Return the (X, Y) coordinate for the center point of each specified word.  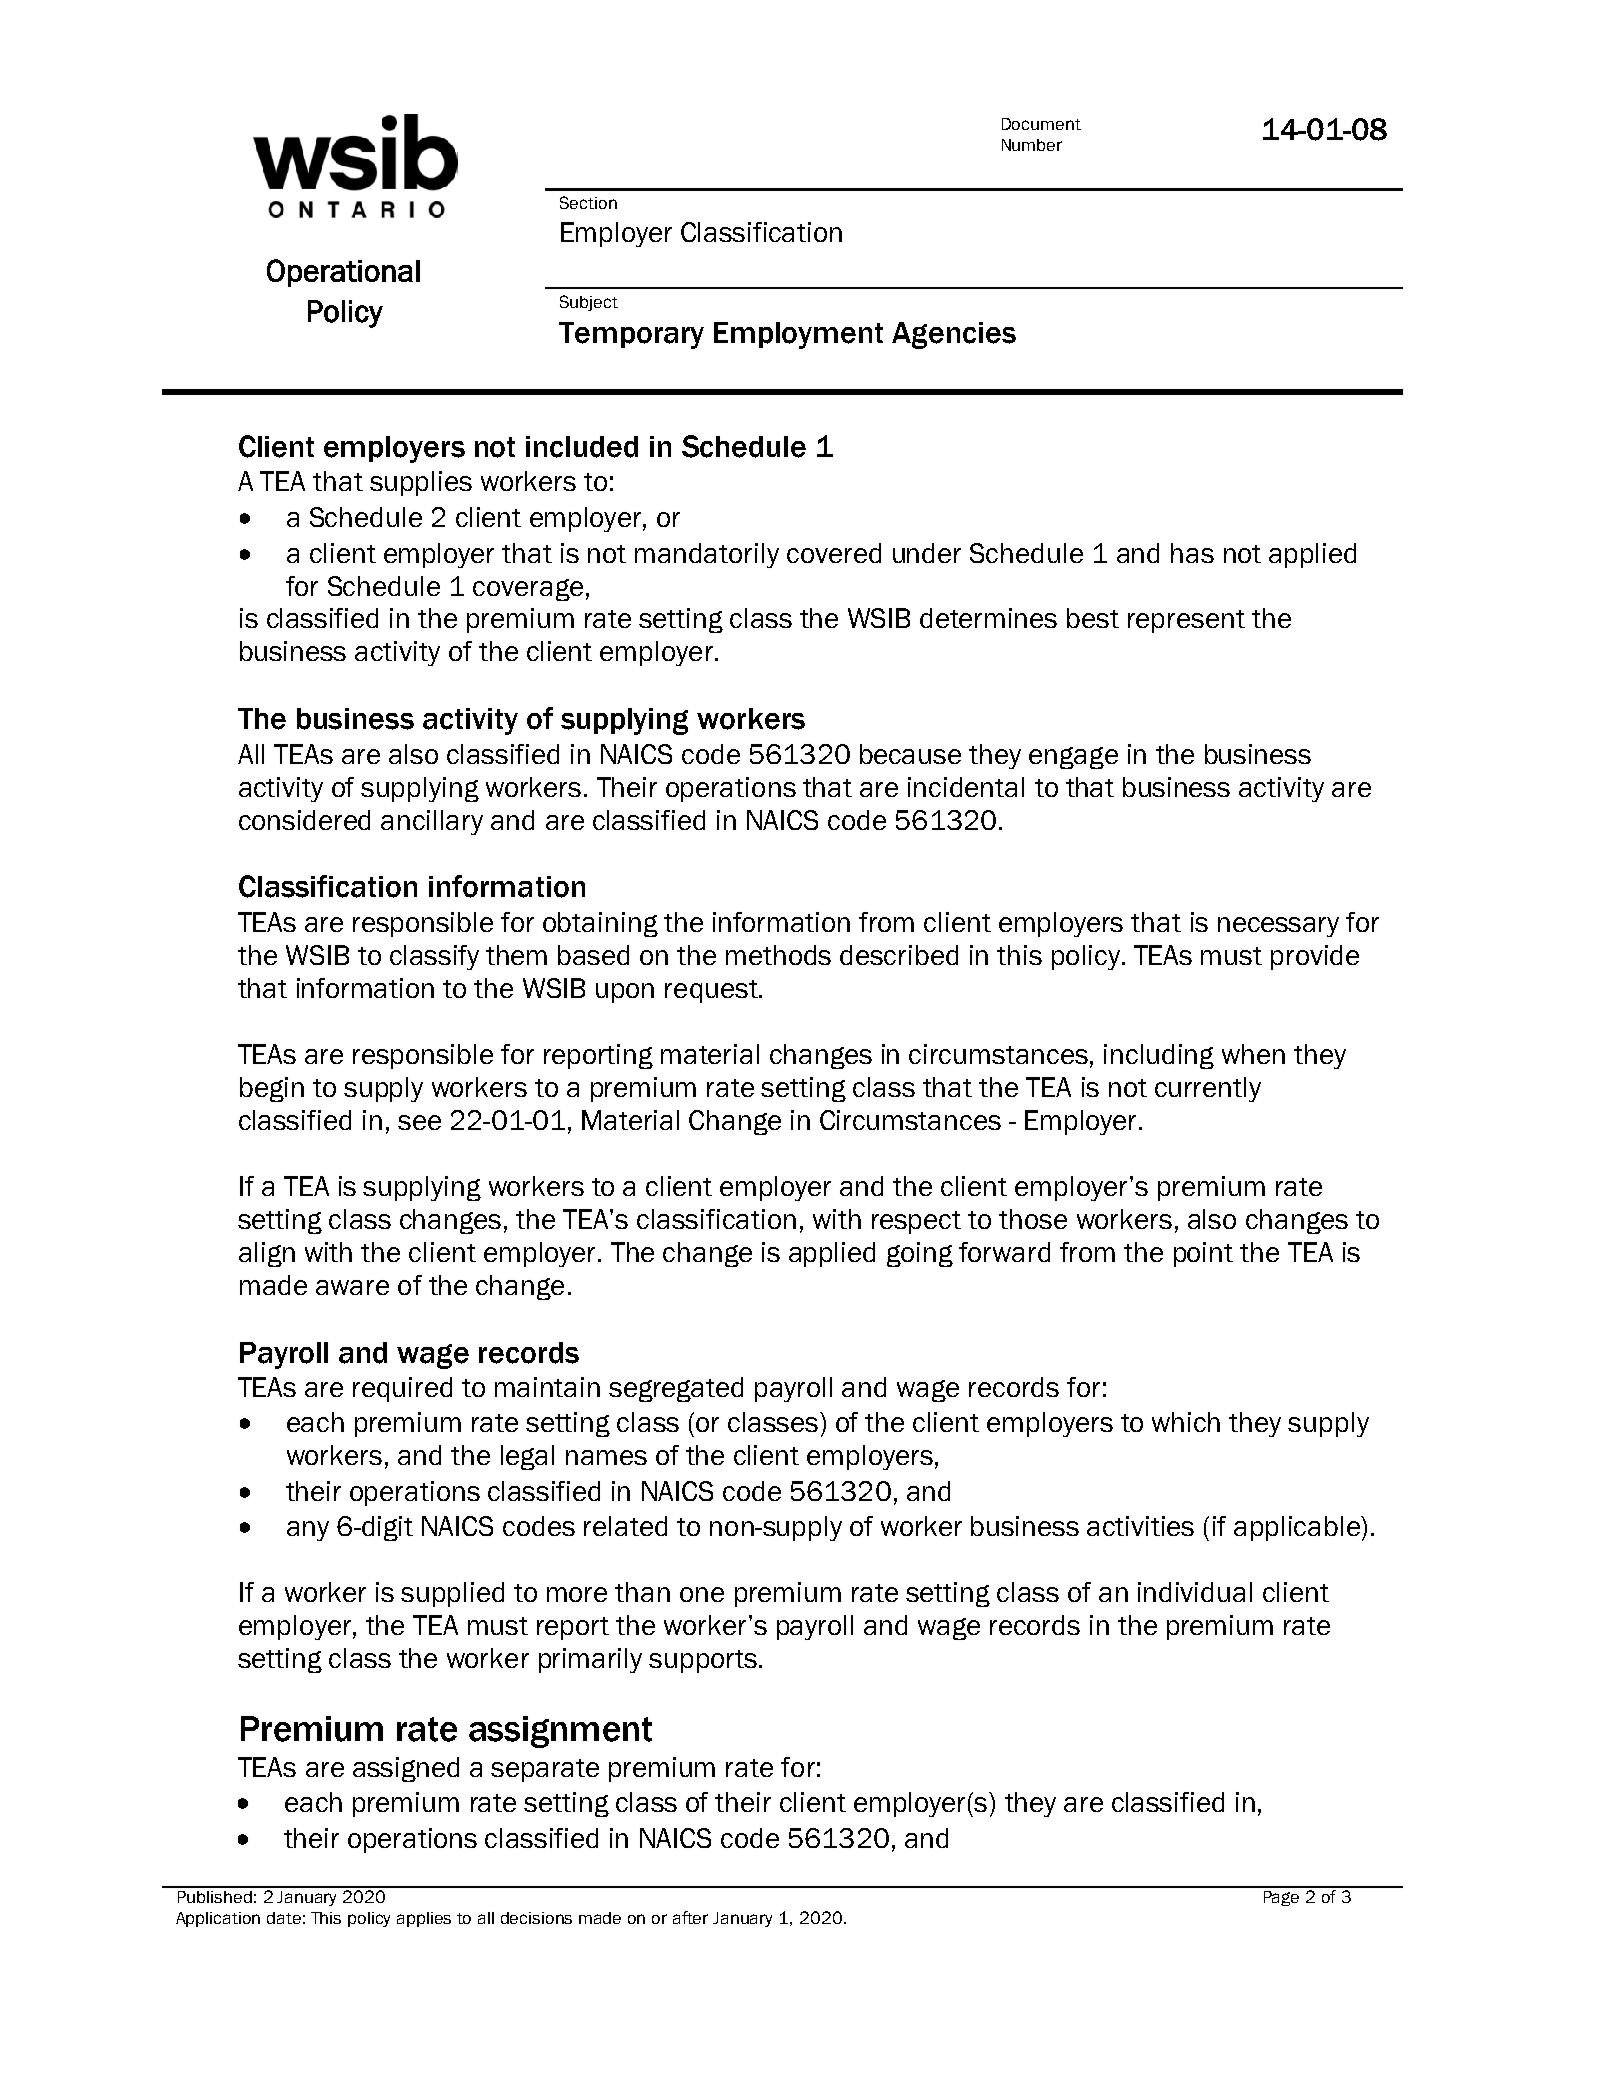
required (402, 1389)
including (1159, 1056)
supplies (421, 483)
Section (588, 202)
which (1186, 1422)
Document (1041, 124)
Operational (343, 273)
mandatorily (707, 555)
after (690, 1917)
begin (272, 1089)
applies (424, 1919)
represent (1186, 621)
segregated (676, 1389)
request (712, 991)
